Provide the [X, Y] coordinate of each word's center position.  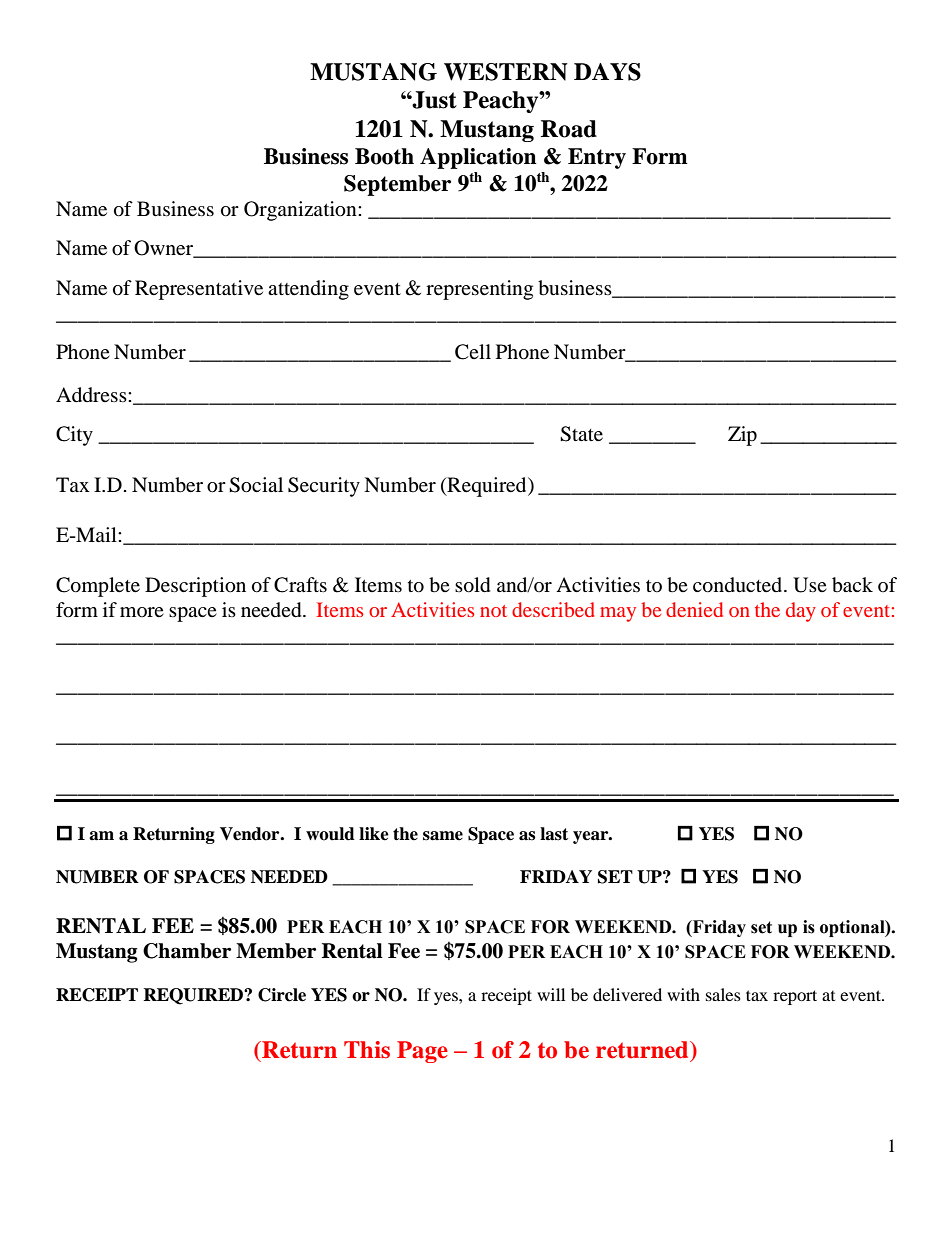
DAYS [607, 72]
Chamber [187, 951]
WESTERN [506, 72]
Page [422, 1052]
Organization [301, 211]
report [795, 997]
